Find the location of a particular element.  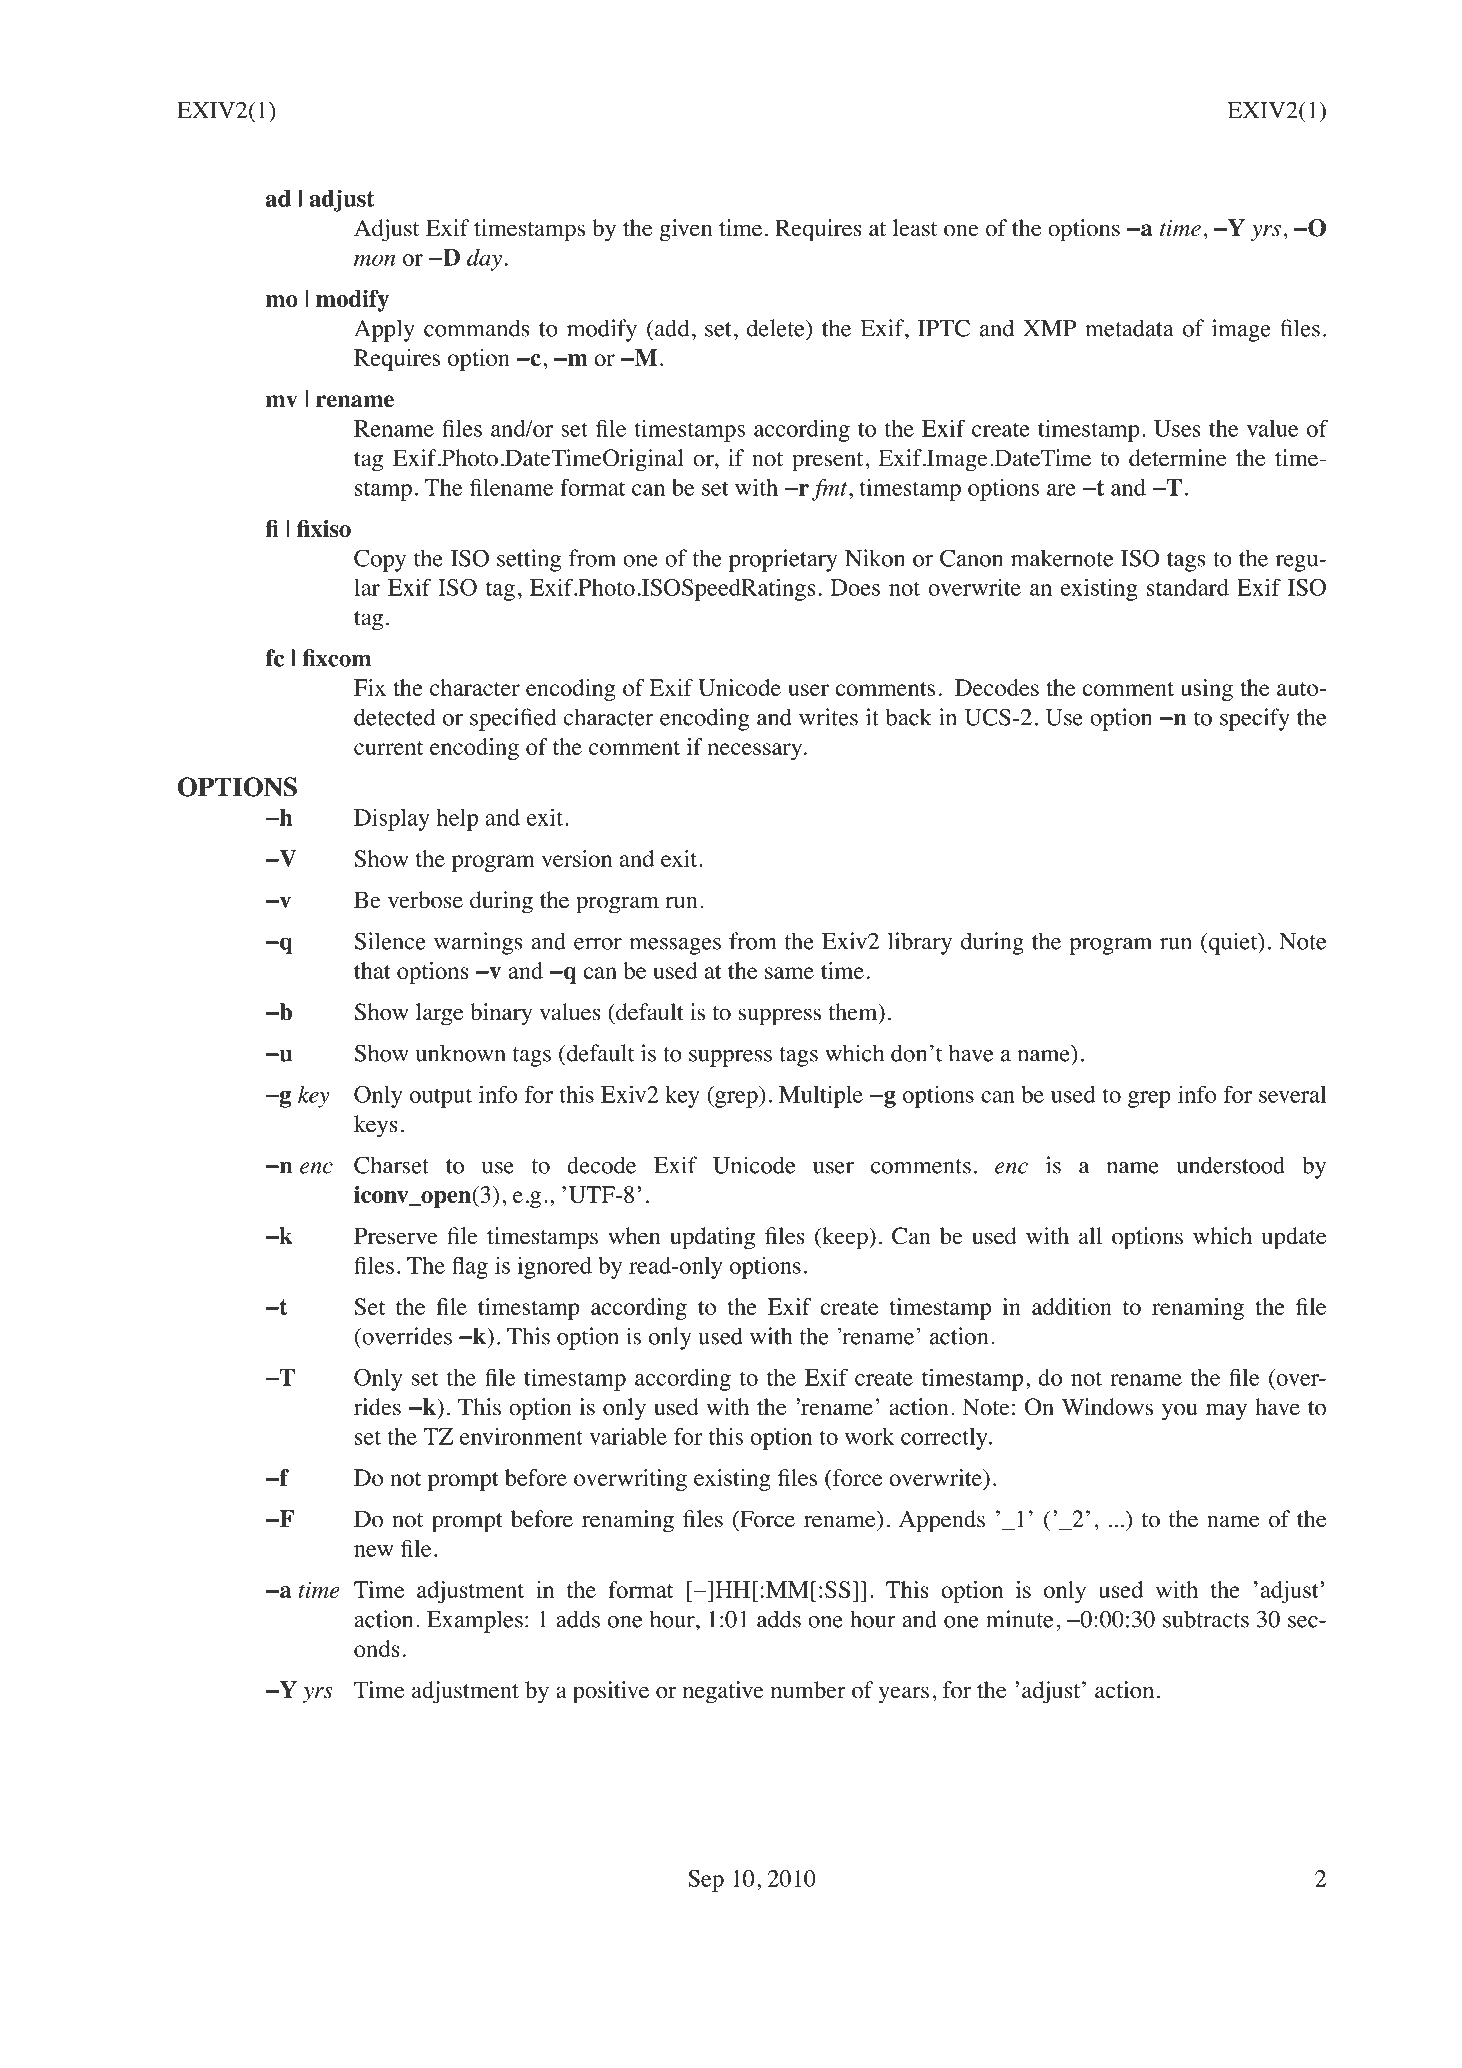

day is located at coordinates (484, 260).
